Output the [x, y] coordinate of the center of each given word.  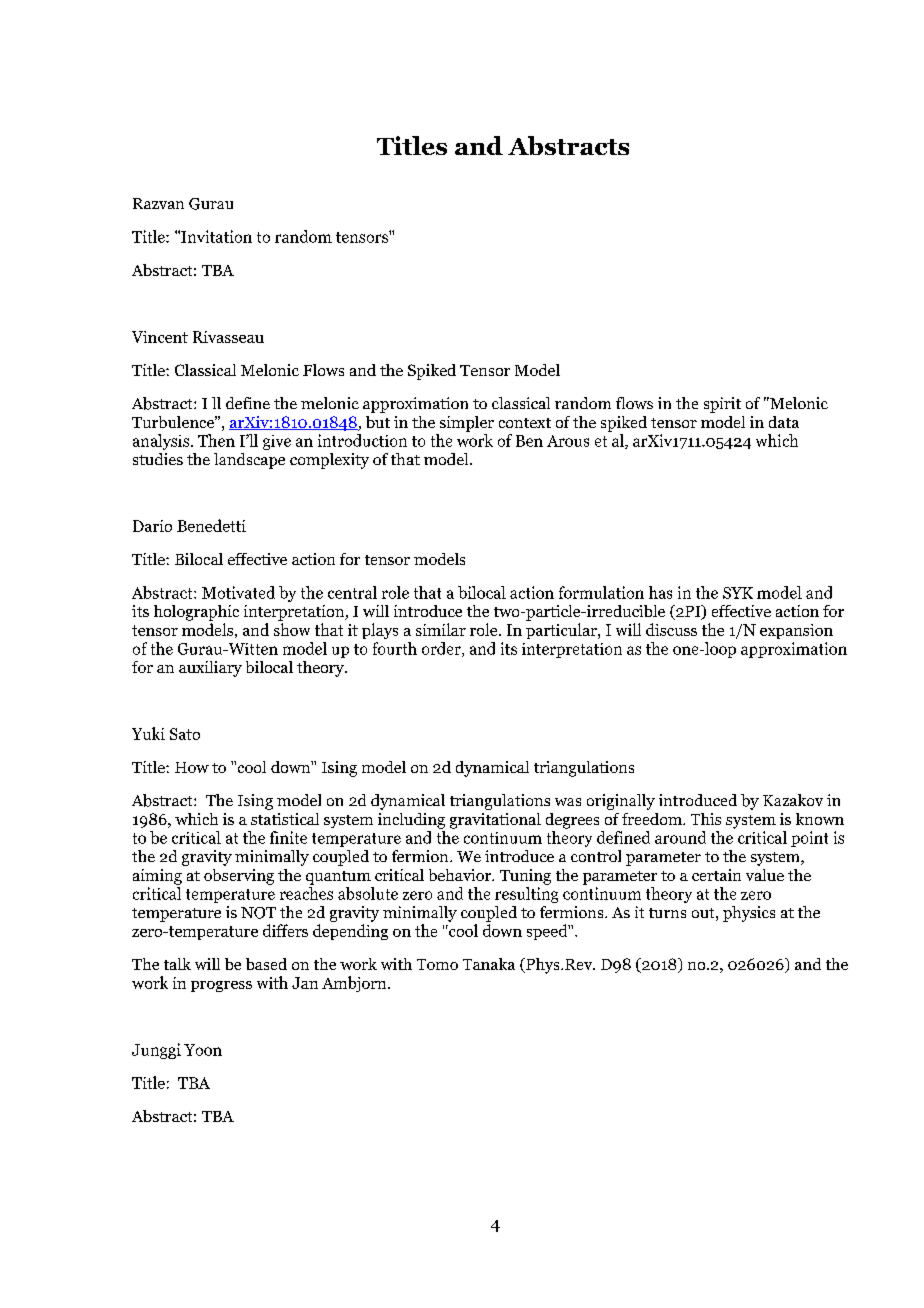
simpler [467, 424]
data [784, 422]
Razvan [158, 203]
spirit [722, 405]
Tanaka [489, 964]
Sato [185, 734]
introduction [362, 440]
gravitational [495, 821]
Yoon [203, 1050]
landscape [249, 461]
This [706, 819]
